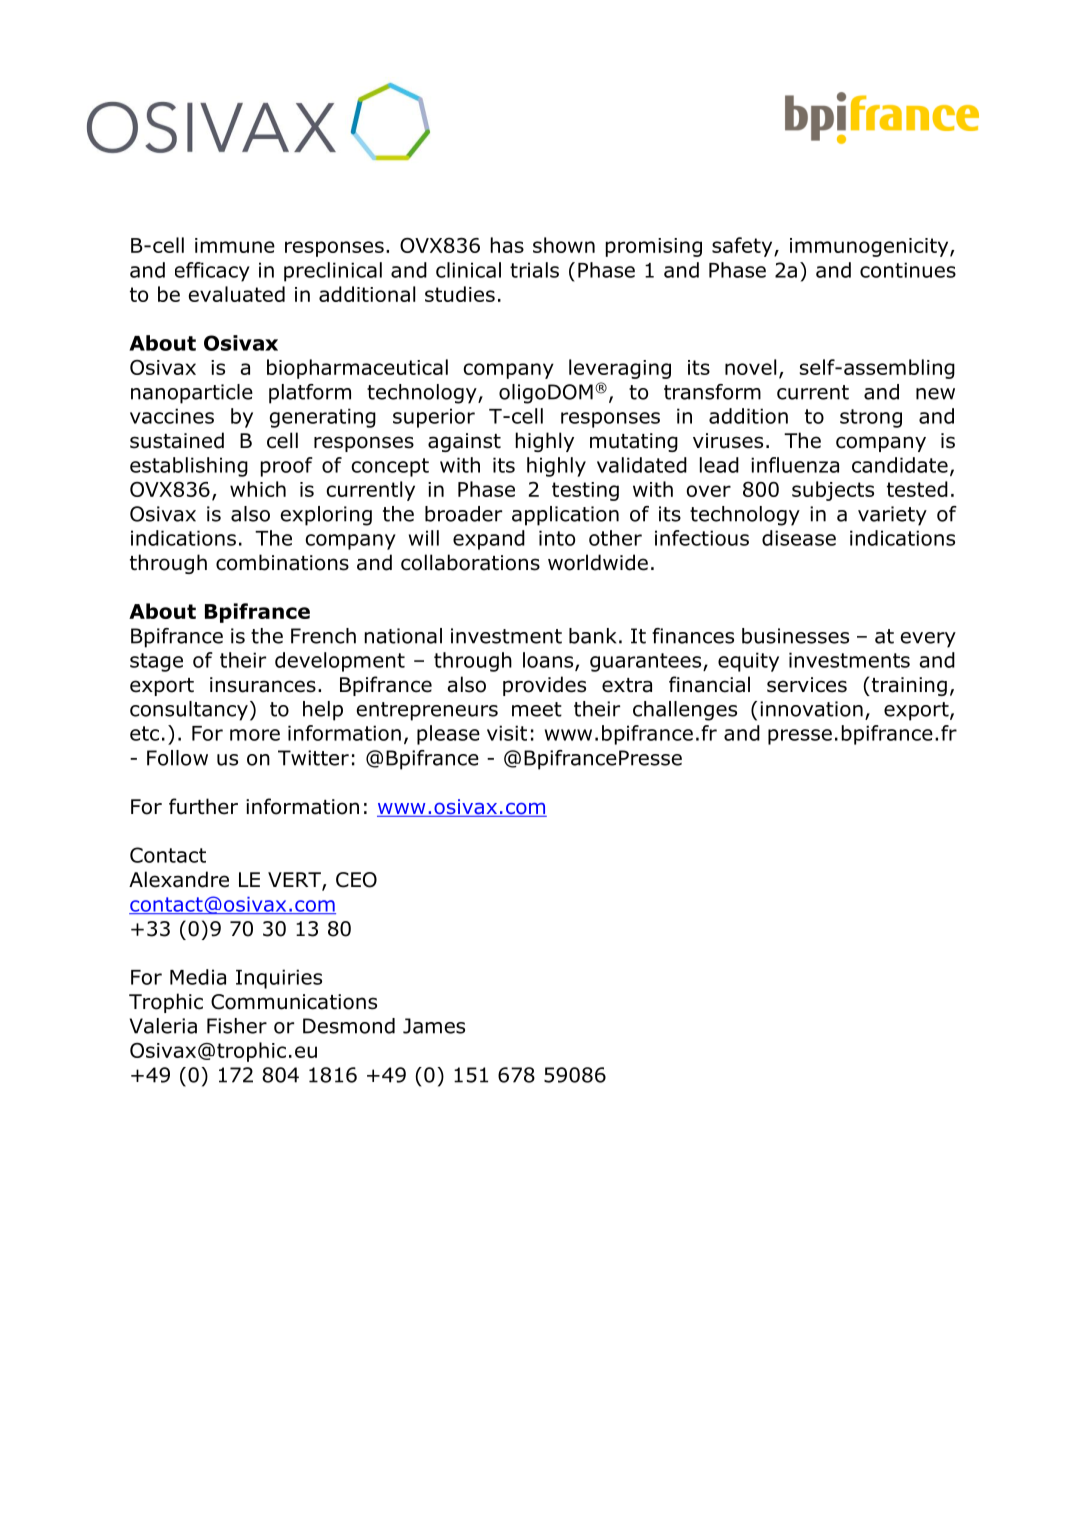 The height and width of the screenshot is (1536, 1085). What do you see at coordinates (212, 272) in the screenshot?
I see `efficacy` at bounding box center [212, 272].
